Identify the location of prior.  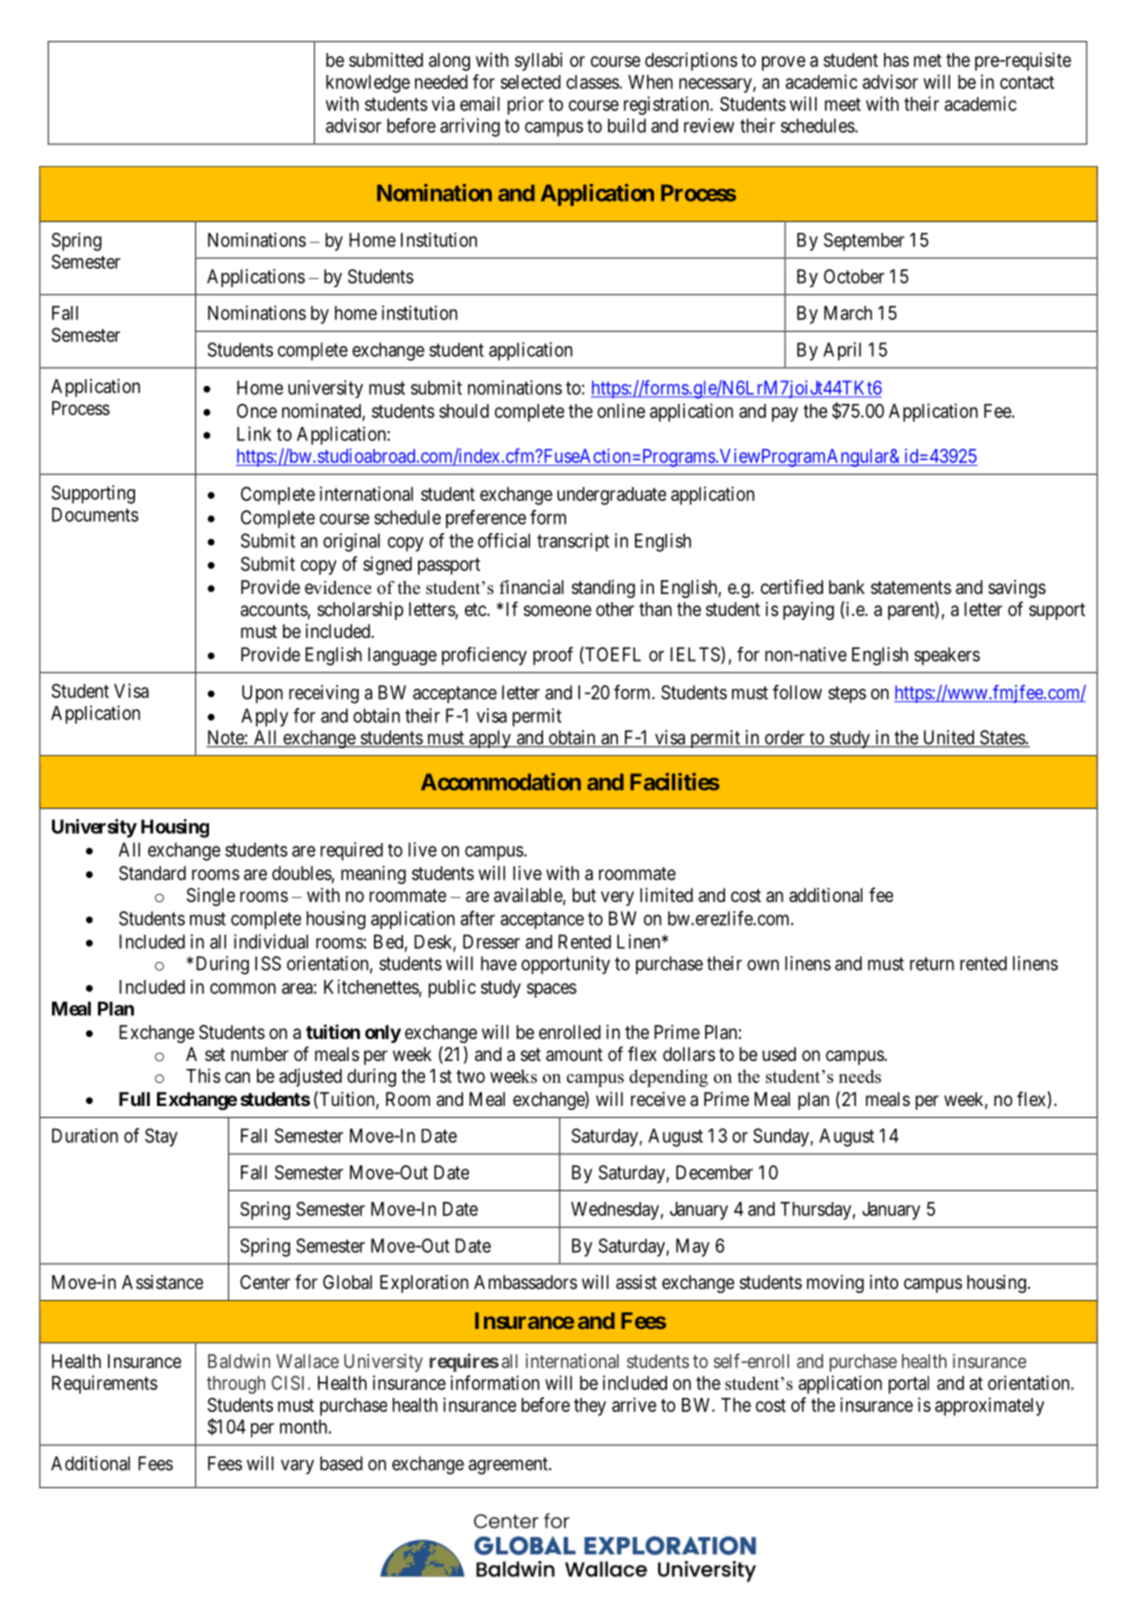
(525, 105).
